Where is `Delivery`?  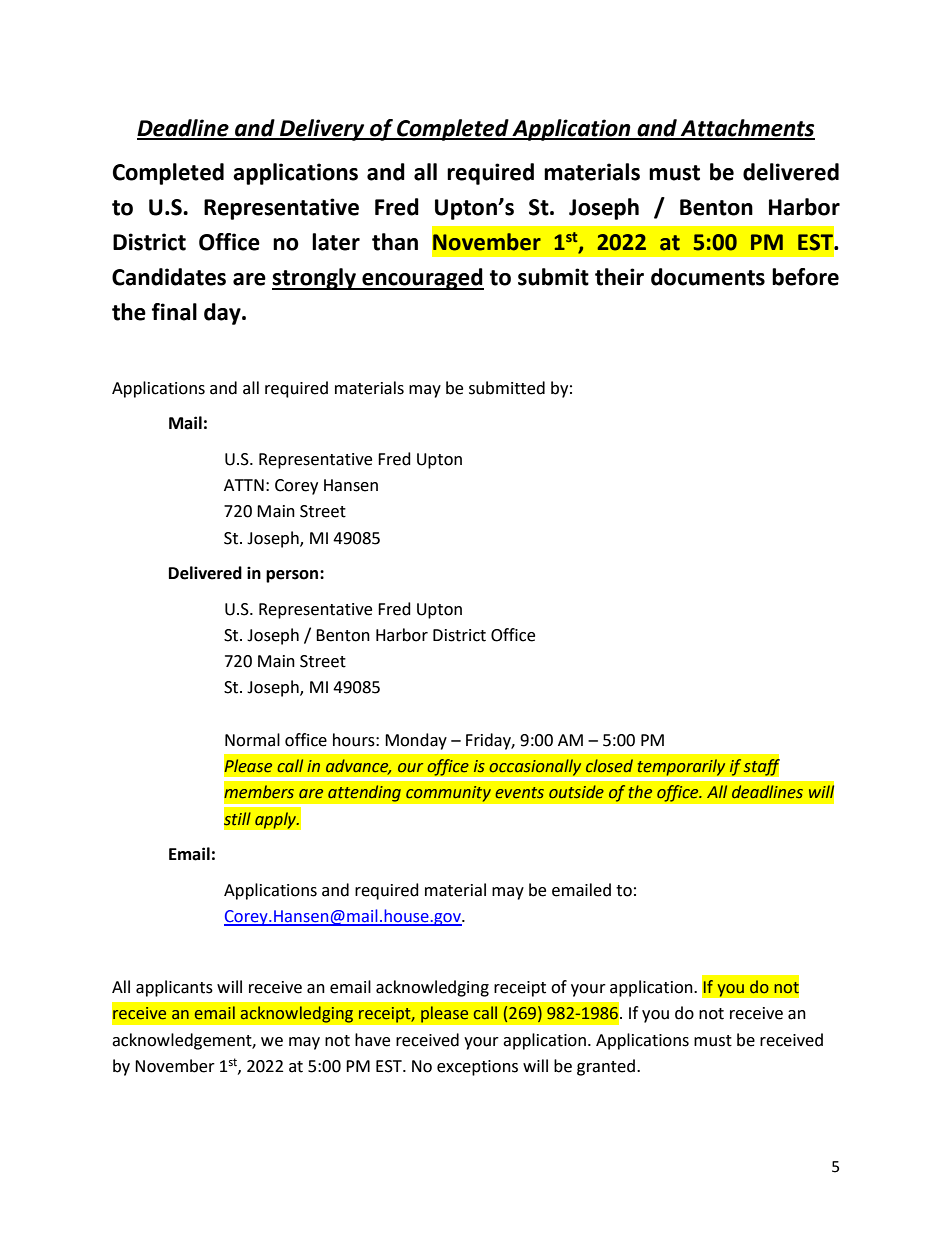
Delivery is located at coordinates (322, 130).
